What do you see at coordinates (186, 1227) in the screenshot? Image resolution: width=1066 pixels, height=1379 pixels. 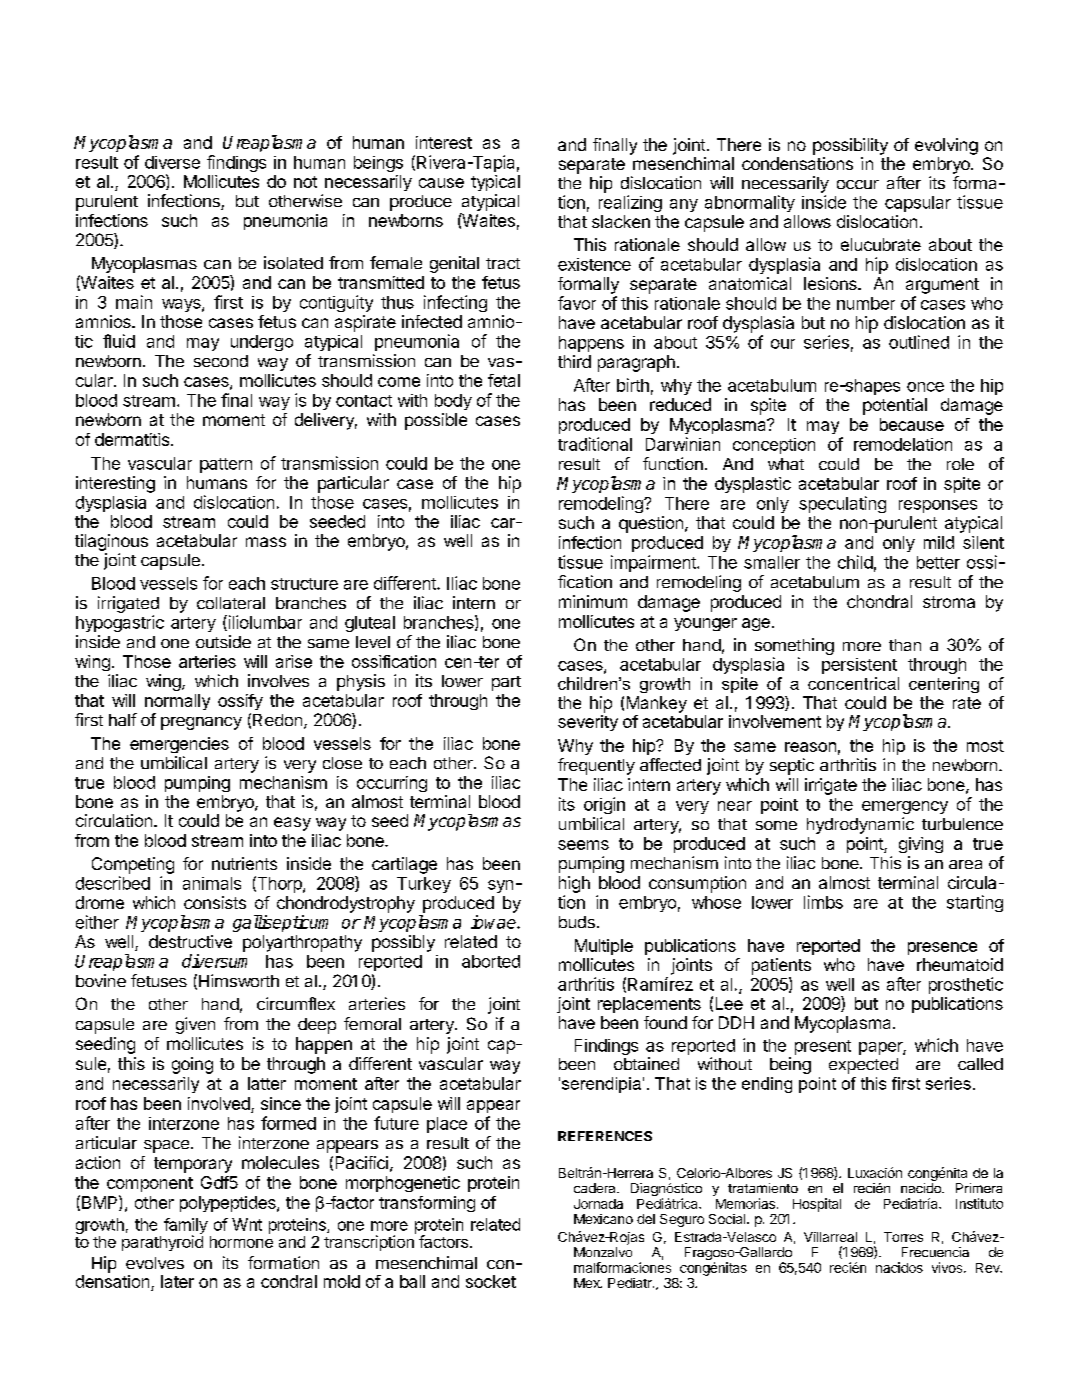 I see `family` at bounding box center [186, 1227].
